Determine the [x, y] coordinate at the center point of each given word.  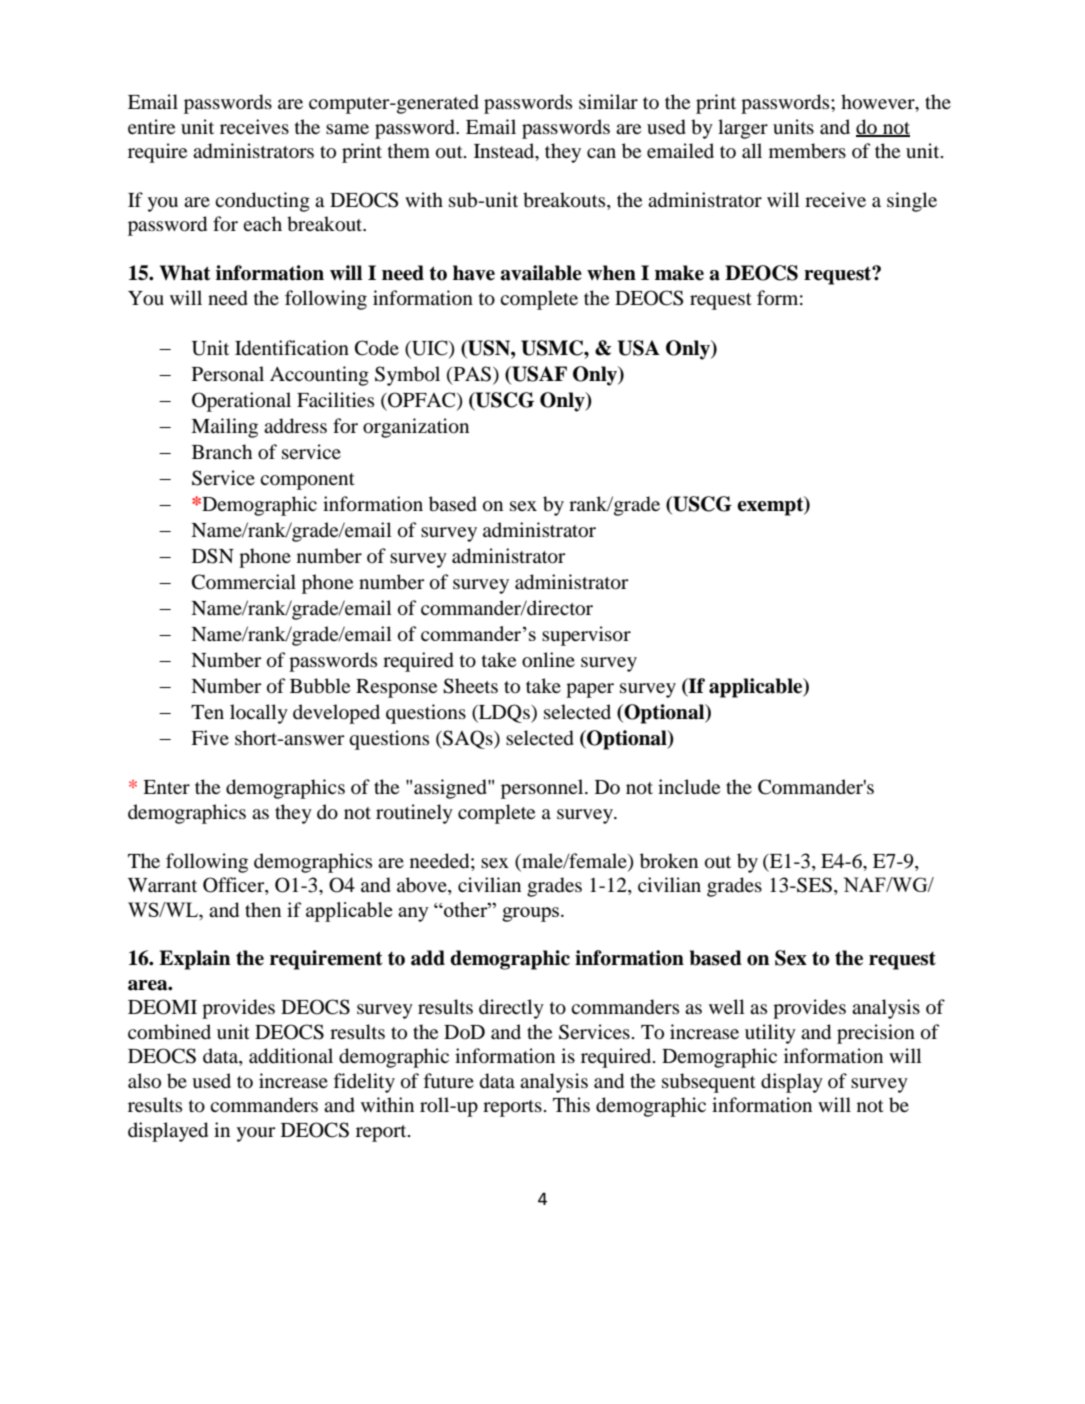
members [807, 151]
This [571, 1104]
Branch [222, 451]
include [689, 786]
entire [151, 126]
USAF [538, 375]
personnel [543, 789]
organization [416, 428]
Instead [505, 152]
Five [210, 737]
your [256, 1134]
